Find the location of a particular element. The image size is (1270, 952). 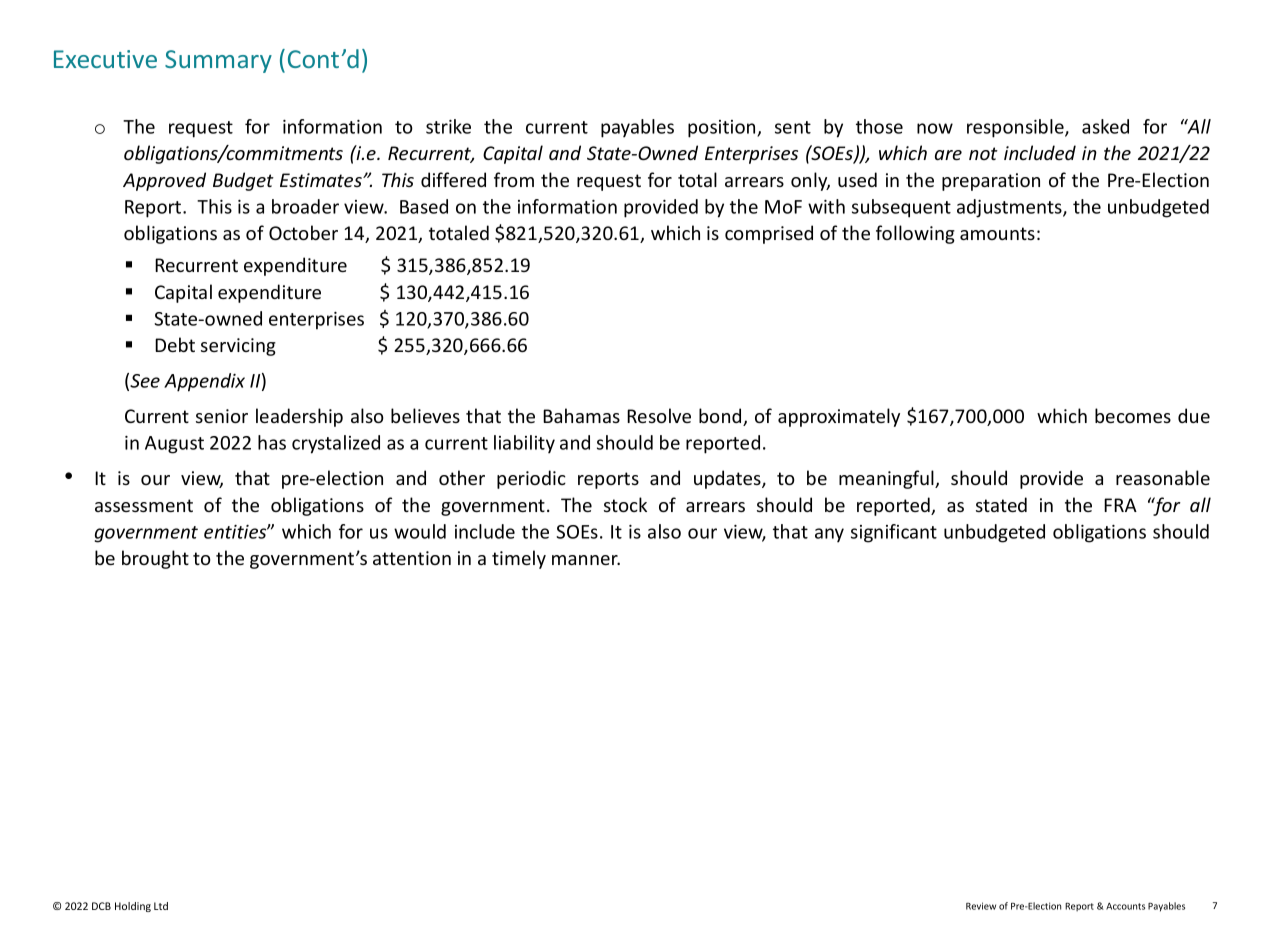

manner is located at coordinates (586, 560).
